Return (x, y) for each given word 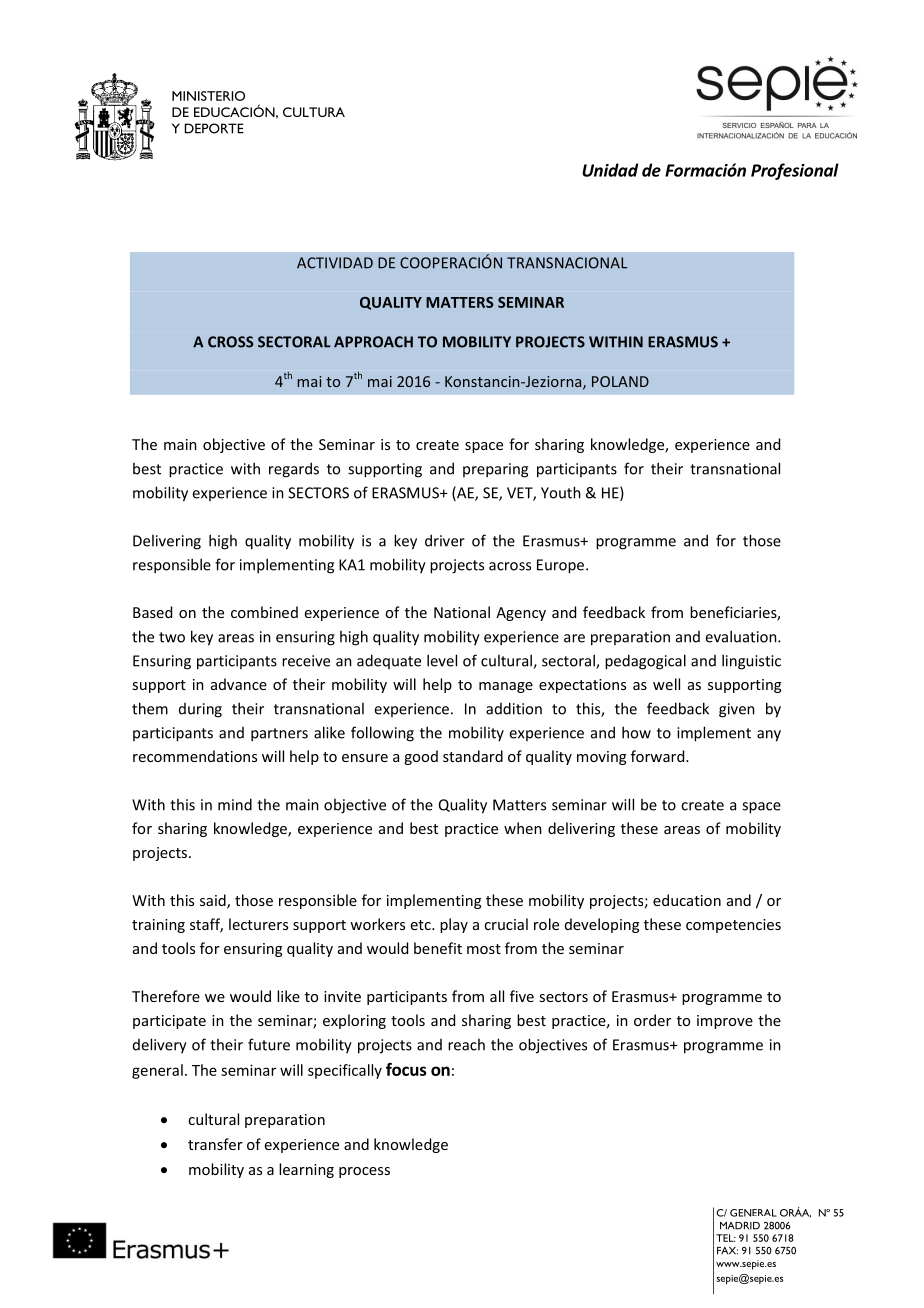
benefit (438, 948)
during (200, 710)
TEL (726, 1238)
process (364, 1172)
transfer (215, 1144)
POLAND (620, 381)
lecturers (258, 924)
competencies (733, 926)
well (666, 684)
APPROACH (373, 342)
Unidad (610, 170)
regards (294, 470)
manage (506, 687)
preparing (495, 470)
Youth (561, 492)
